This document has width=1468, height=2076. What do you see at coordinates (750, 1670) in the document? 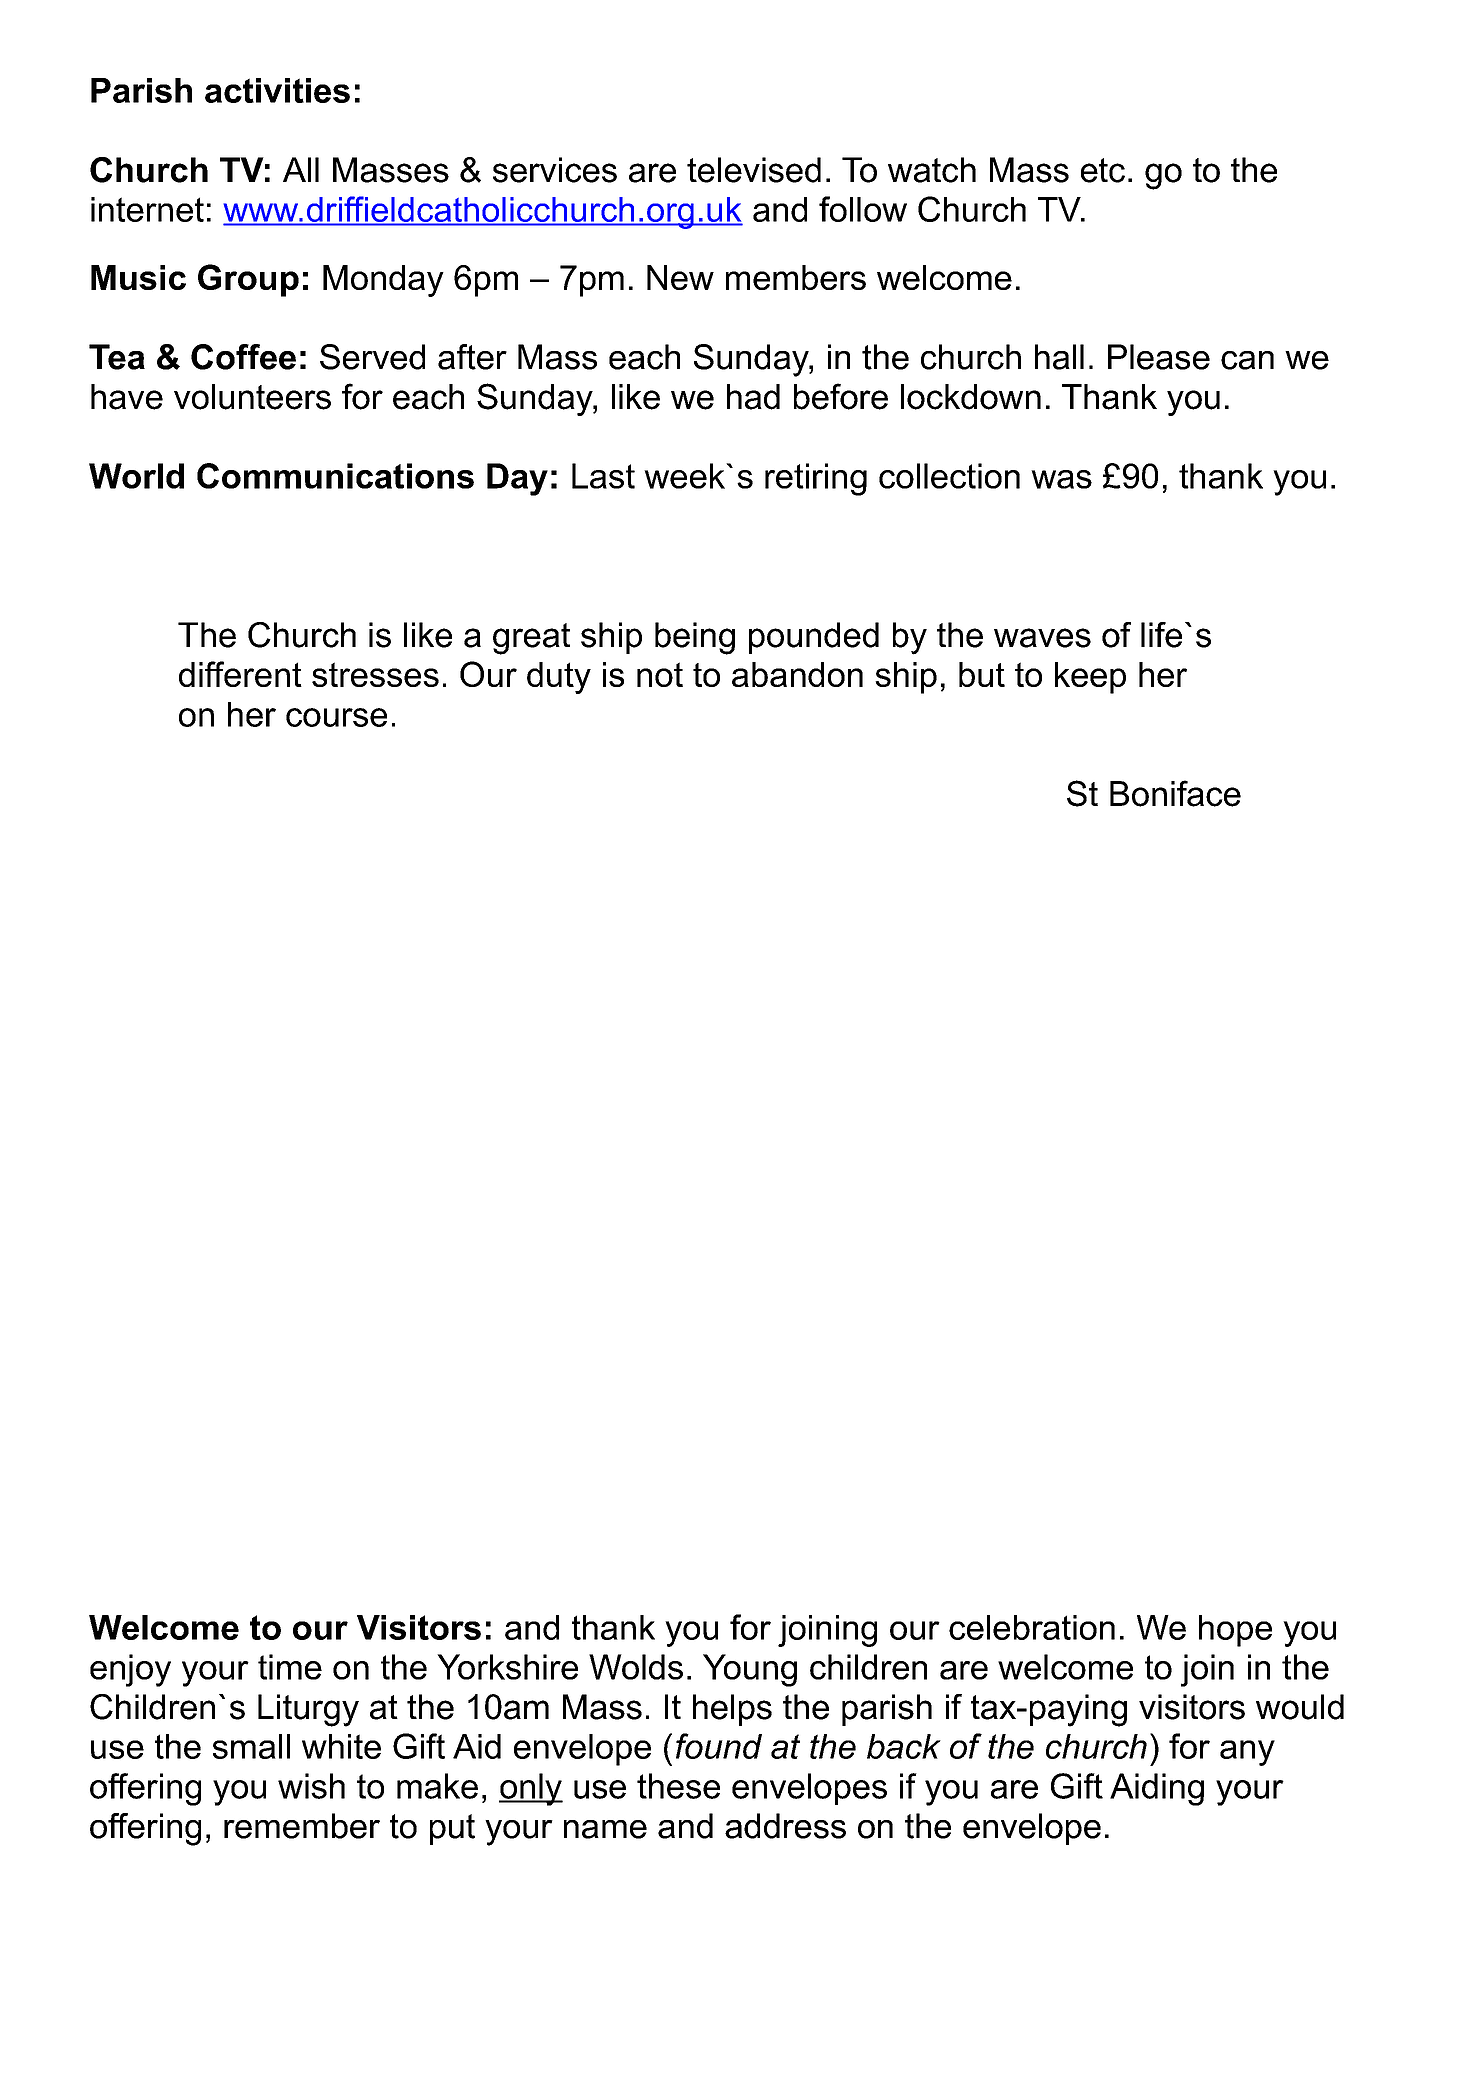
I see `Young` at bounding box center [750, 1670].
